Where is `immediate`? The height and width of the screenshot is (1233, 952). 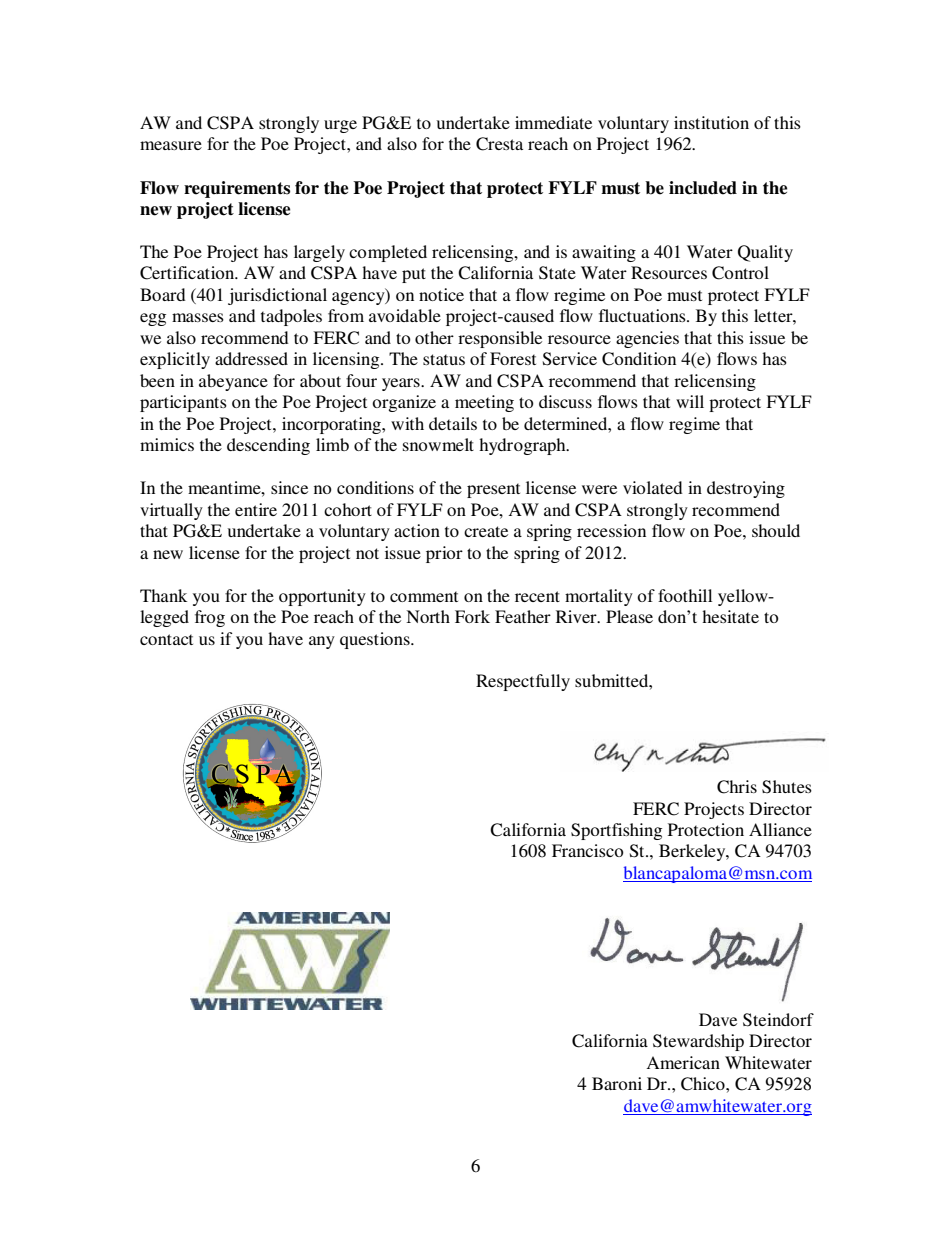
immediate is located at coordinates (553, 122).
